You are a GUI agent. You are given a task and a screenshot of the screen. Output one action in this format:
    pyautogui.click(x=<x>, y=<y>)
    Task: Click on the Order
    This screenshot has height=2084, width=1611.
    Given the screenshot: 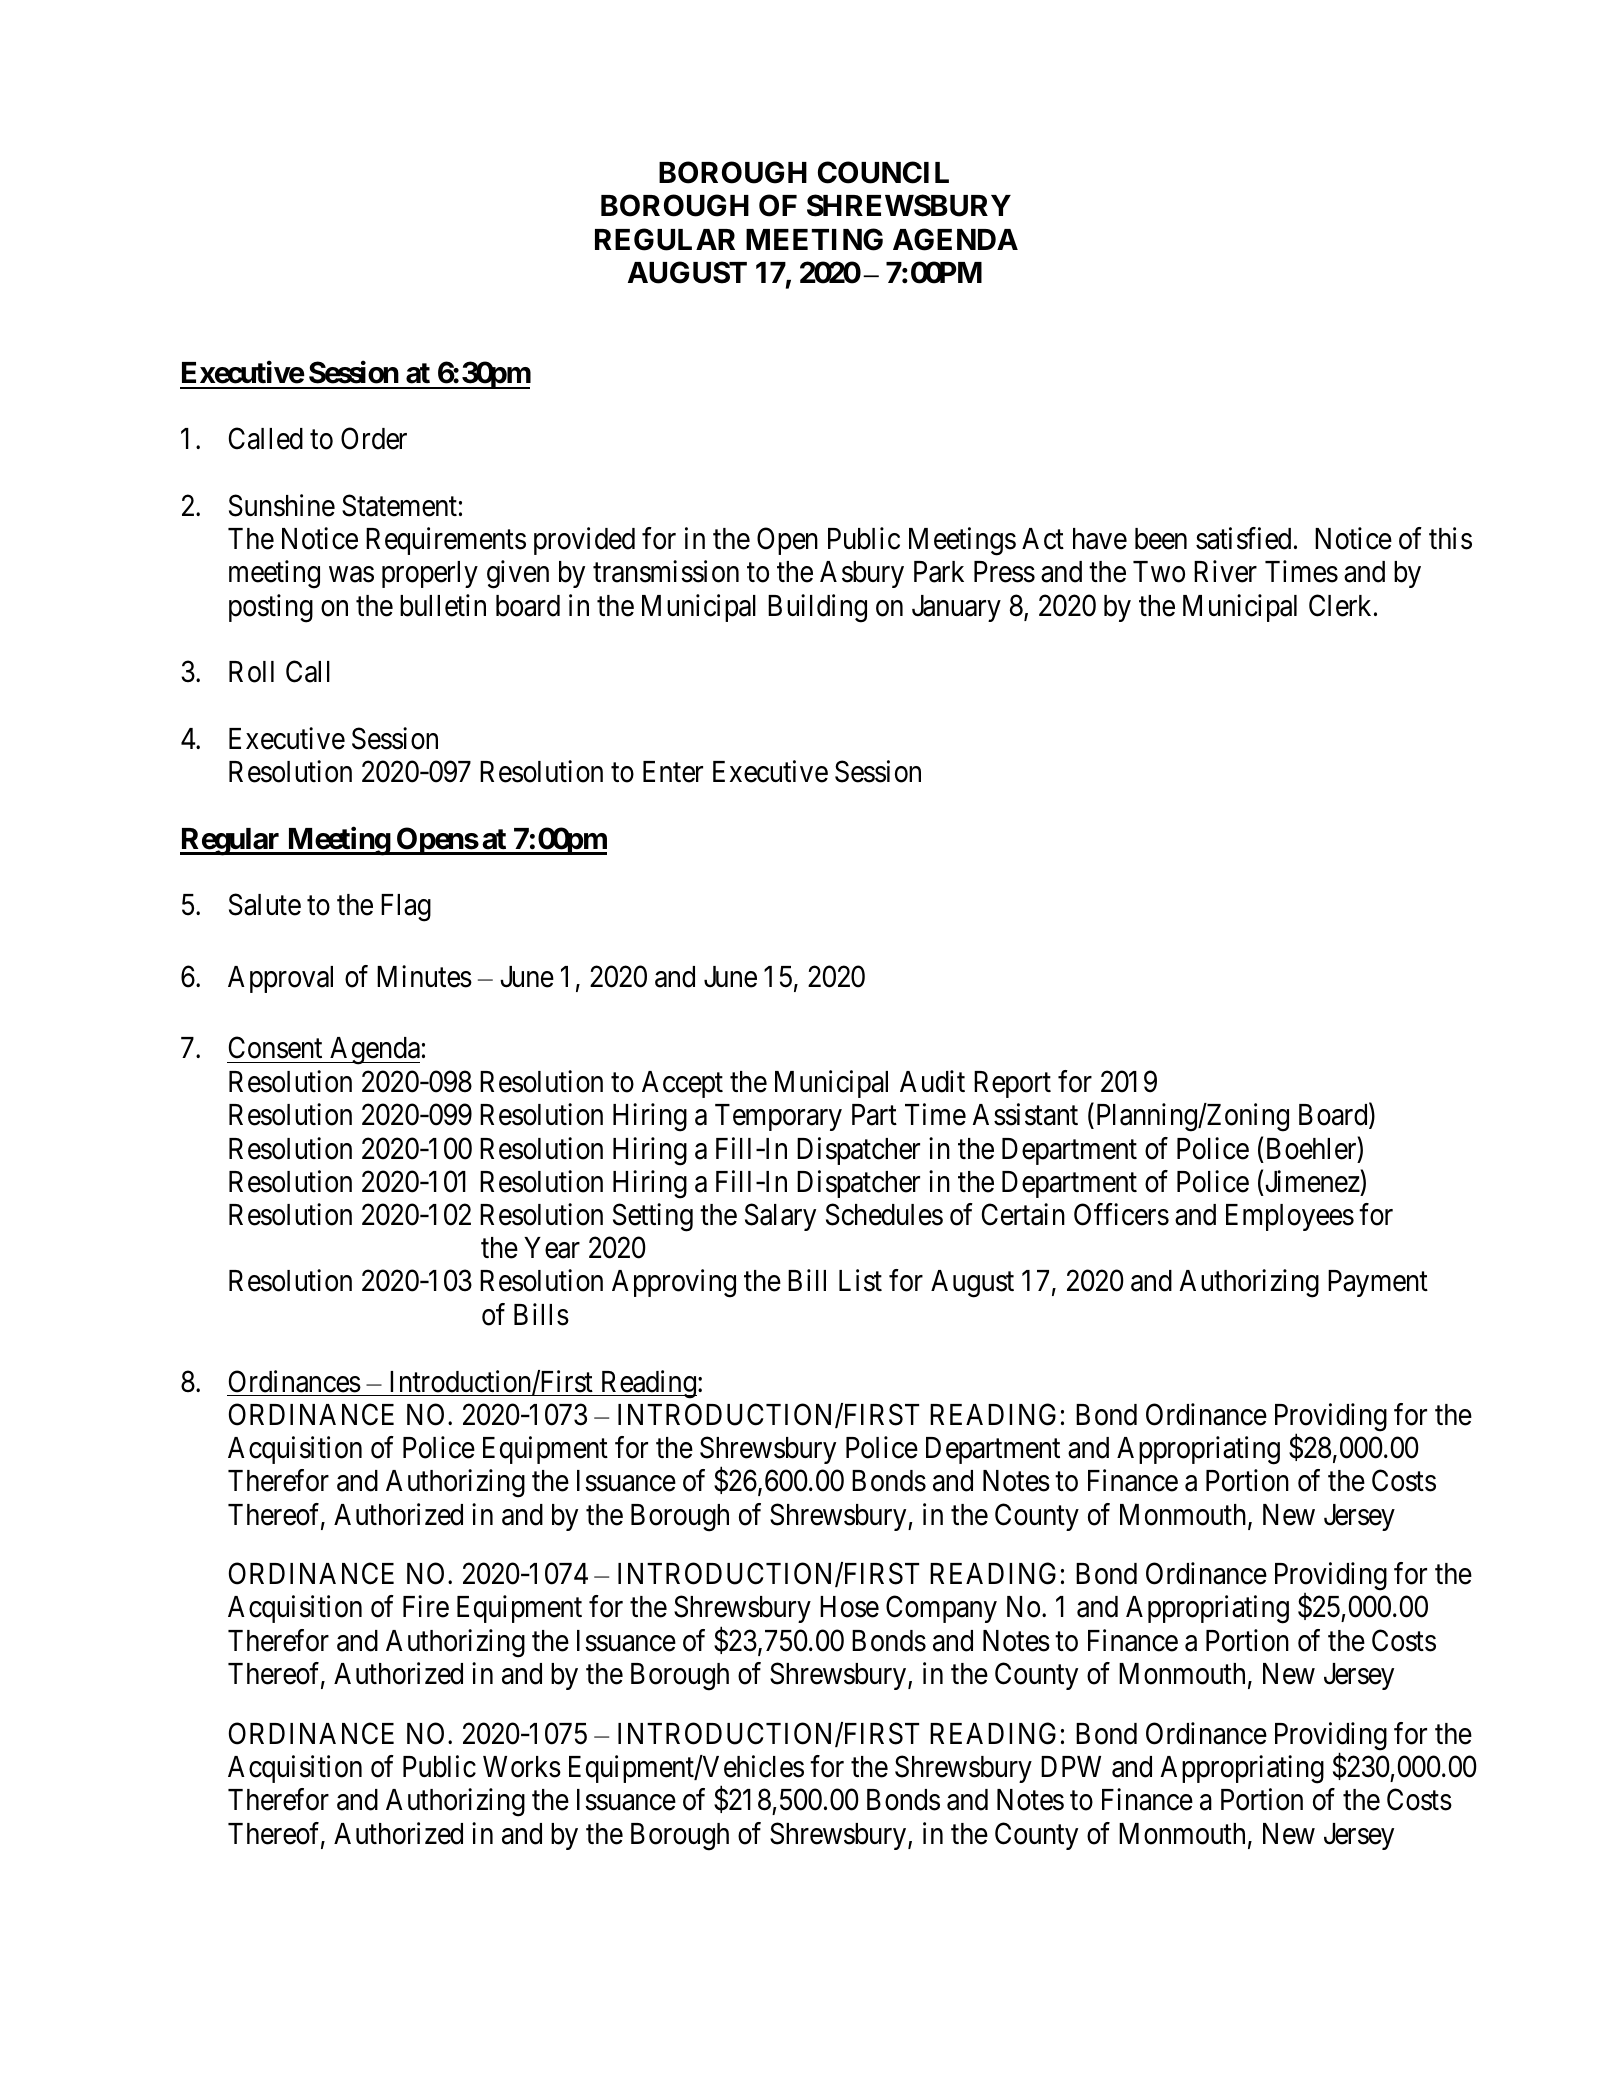 What is the action you would take?
    pyautogui.click(x=374, y=438)
